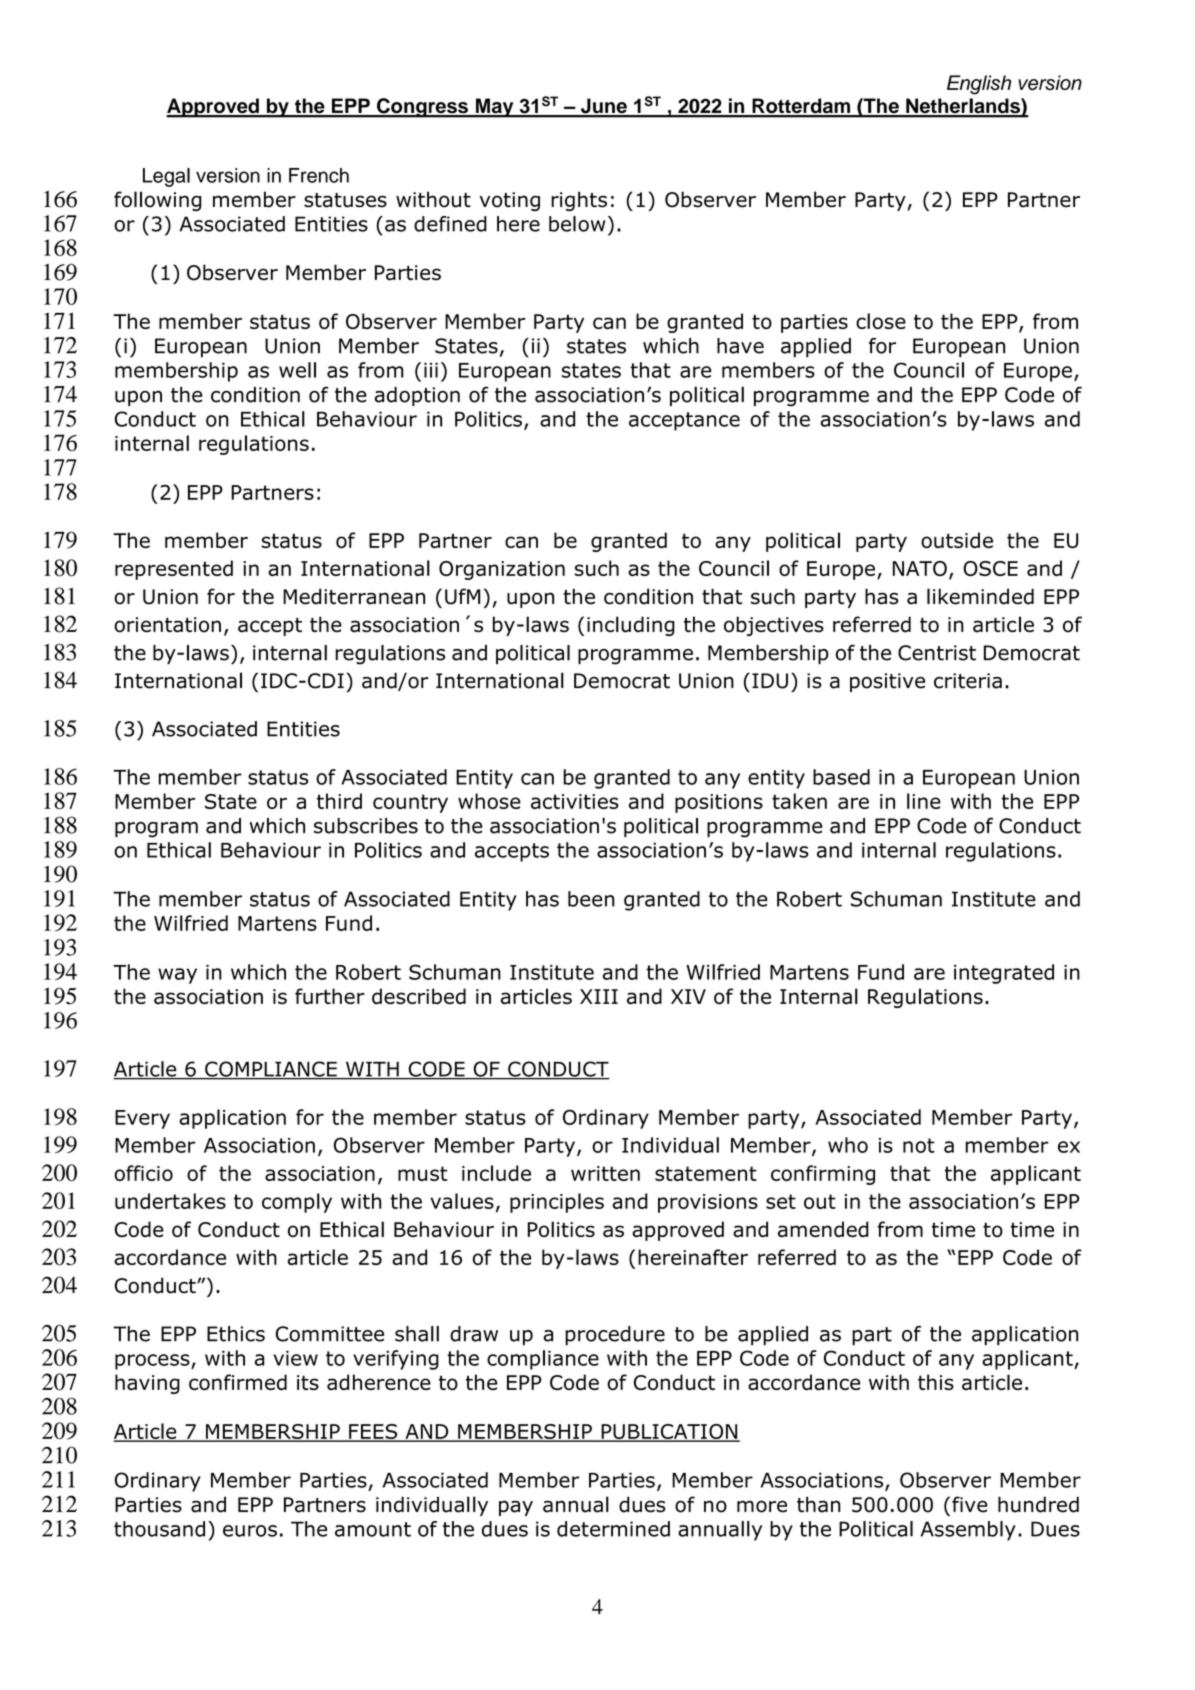  I want to click on euros, so click(250, 1531).
